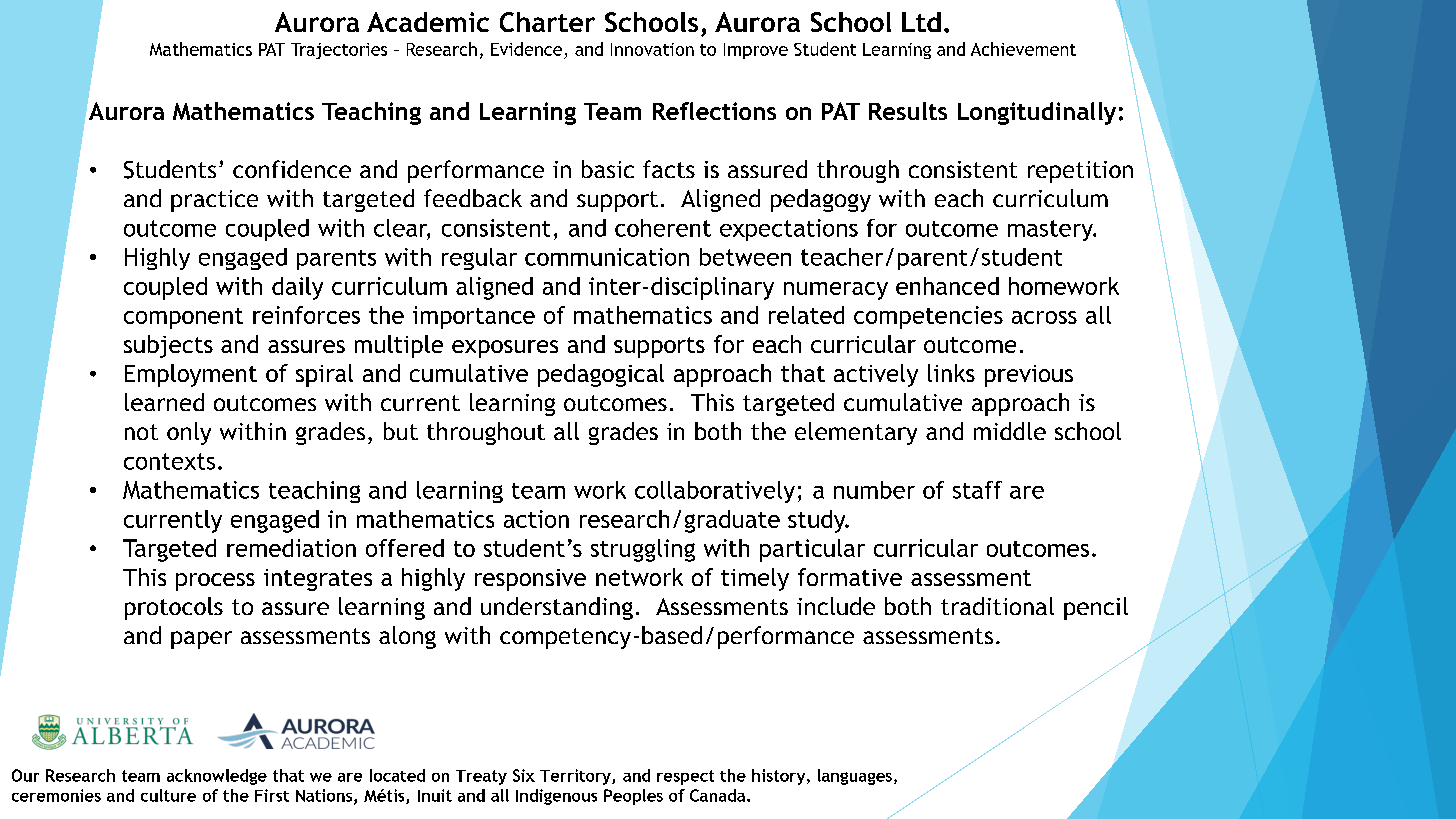 The image size is (1456, 819). What do you see at coordinates (164, 402) in the page?
I see `learned` at bounding box center [164, 402].
